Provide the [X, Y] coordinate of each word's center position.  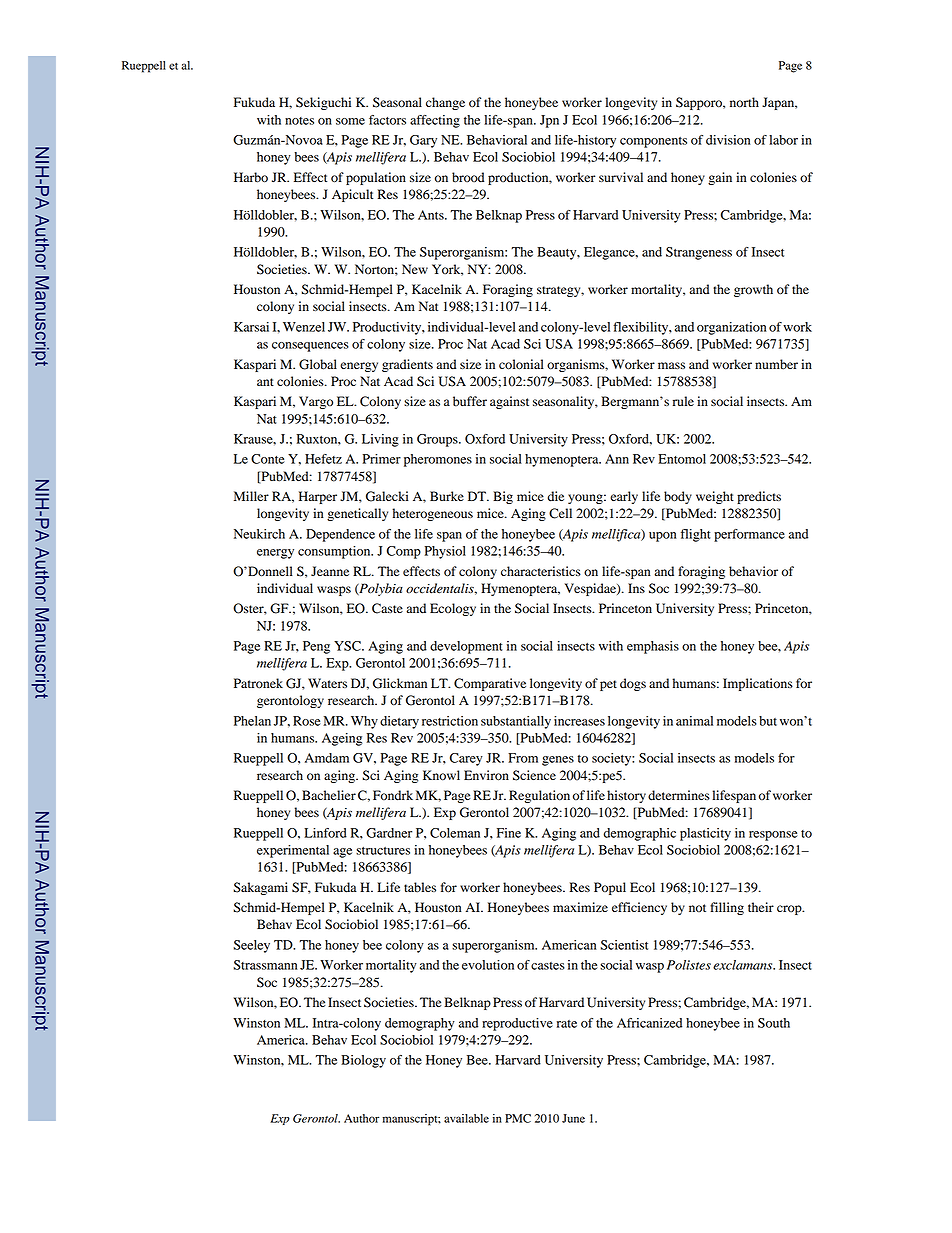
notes [299, 121]
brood [468, 177]
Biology [363, 1061]
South [774, 1023]
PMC [518, 1118]
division [728, 140]
